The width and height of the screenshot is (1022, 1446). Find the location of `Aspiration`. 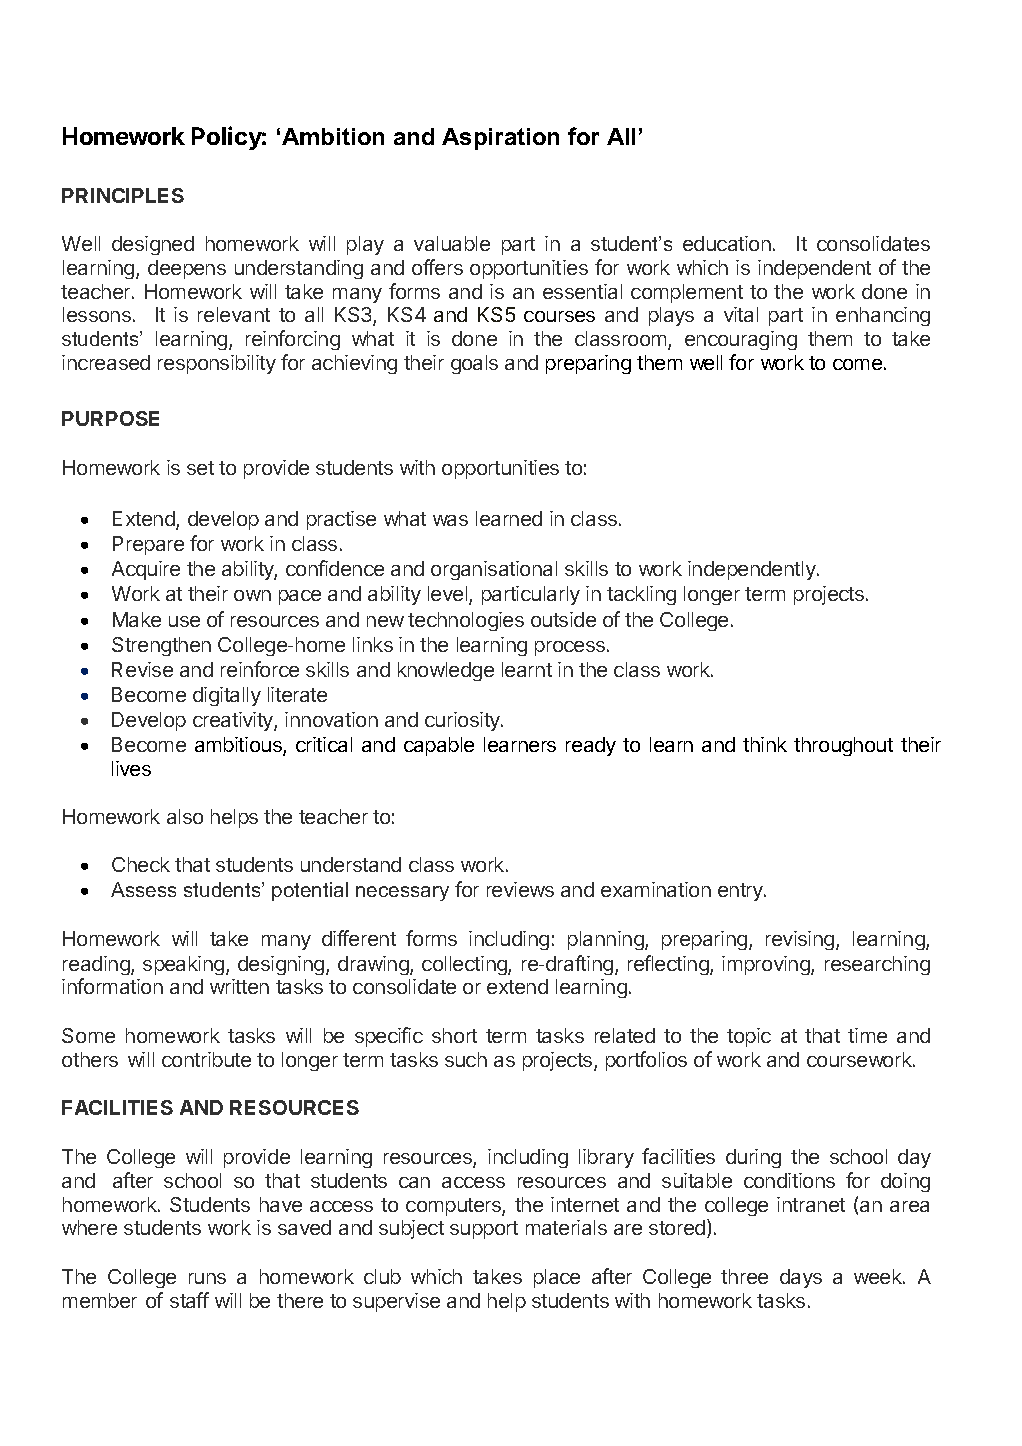

Aspiration is located at coordinates (500, 139).
